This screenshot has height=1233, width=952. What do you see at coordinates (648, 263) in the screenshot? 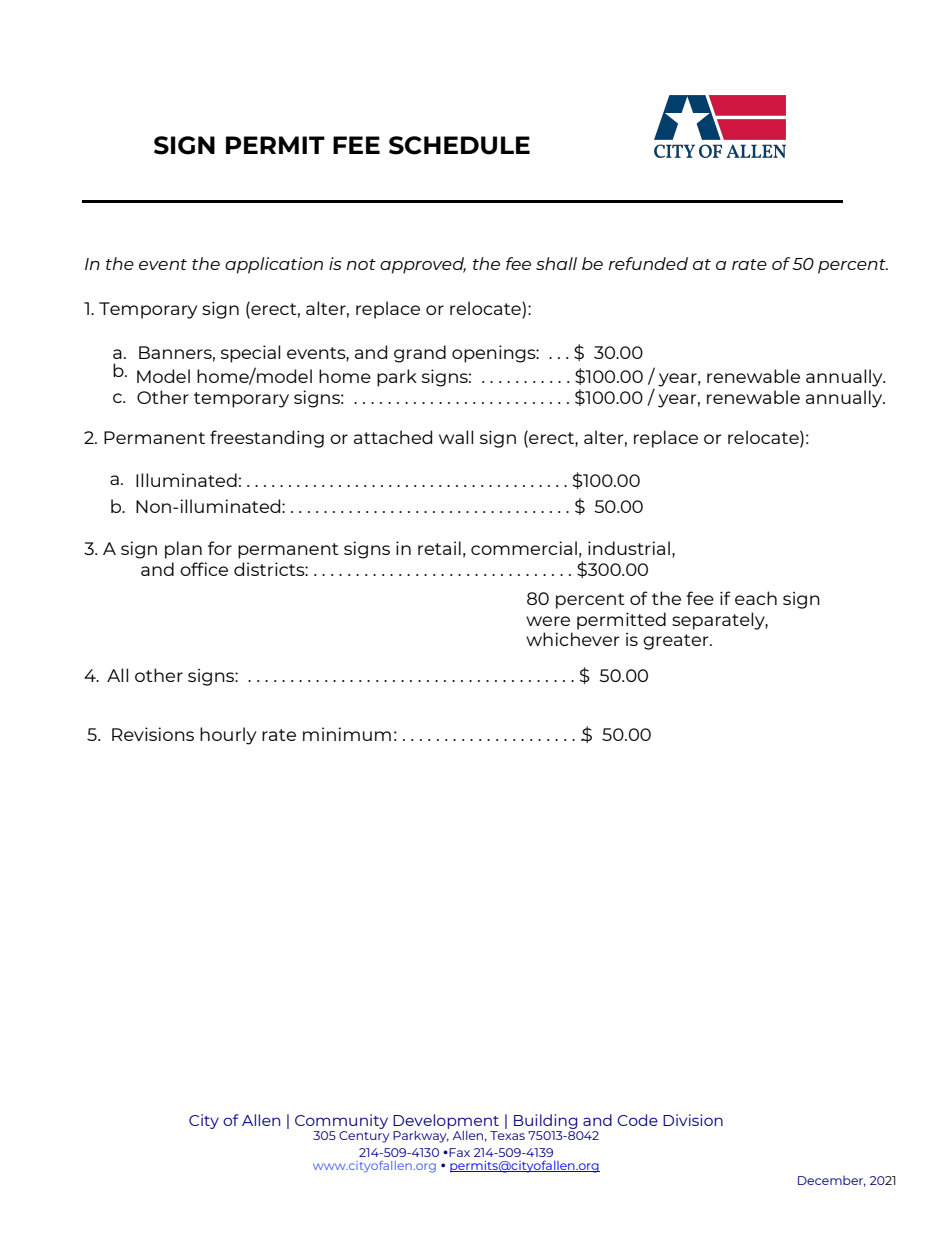
I see `refunded` at bounding box center [648, 263].
